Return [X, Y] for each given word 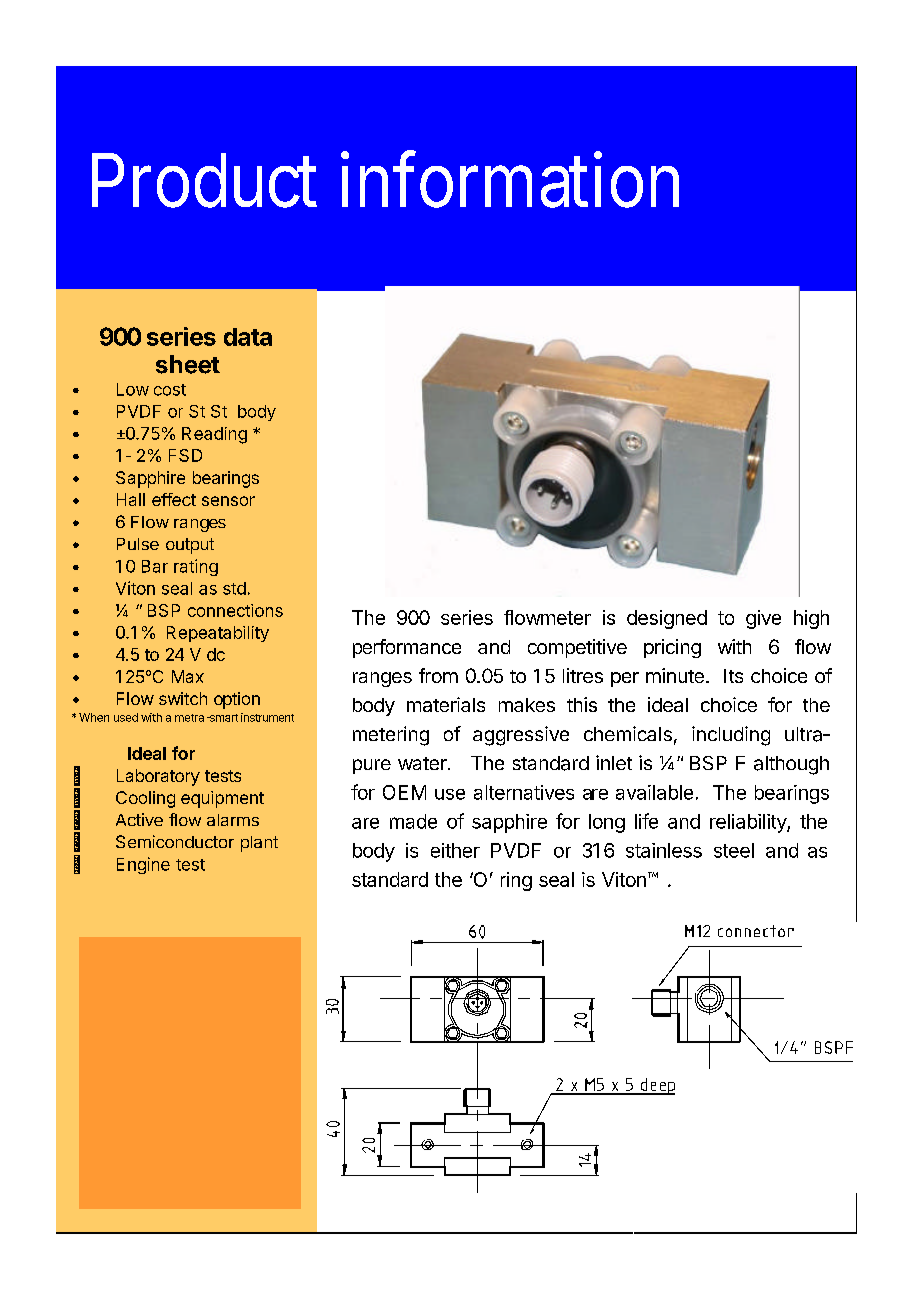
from [438, 675]
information [510, 179]
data [248, 337]
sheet [188, 364]
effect [174, 499]
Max [188, 676]
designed [667, 619]
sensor [228, 501]
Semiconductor [175, 841]
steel [734, 850]
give [763, 619]
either [455, 850]
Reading [214, 435]
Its [733, 676]
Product [204, 180]
